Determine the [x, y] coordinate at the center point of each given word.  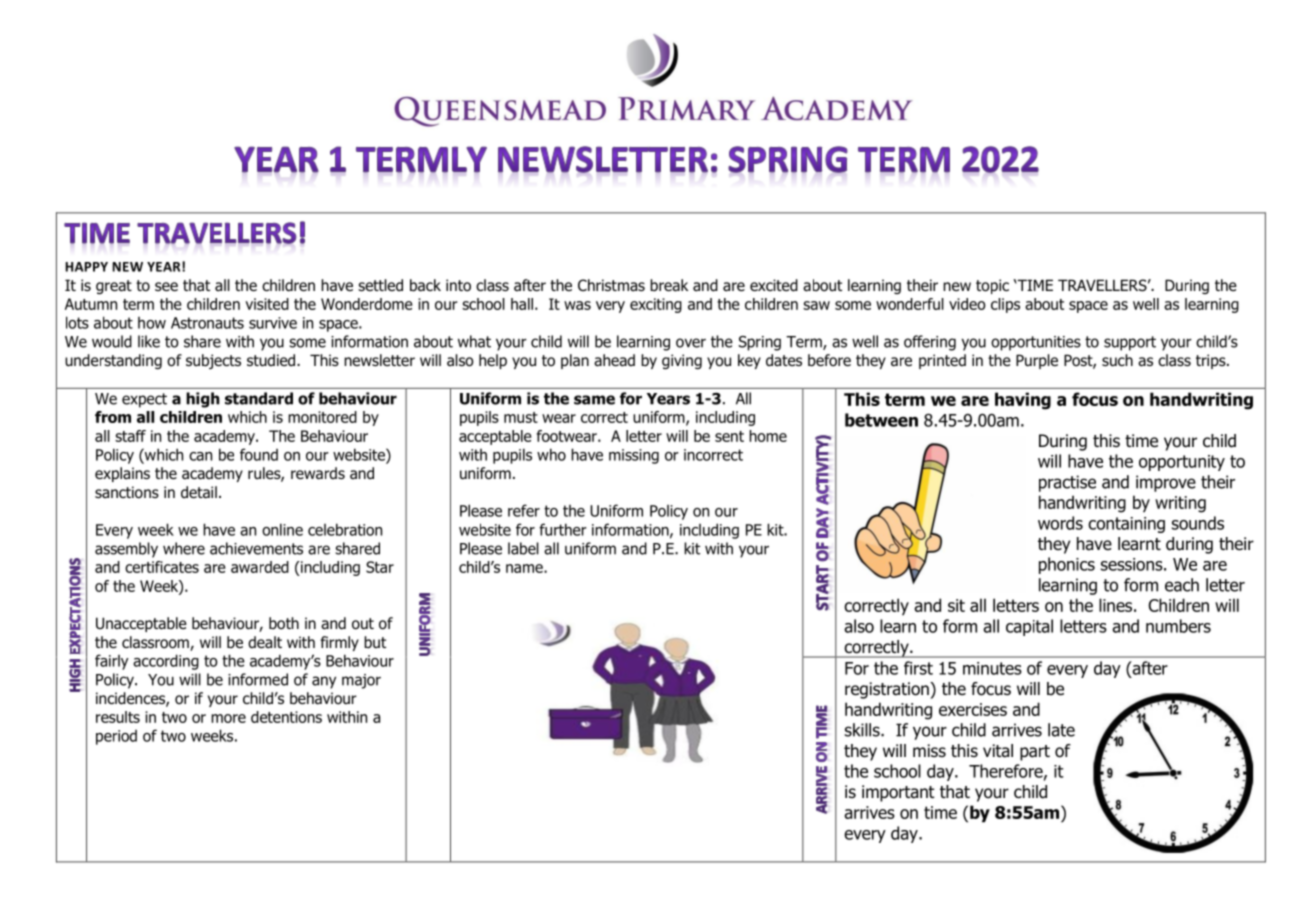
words [1060, 523]
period [116, 737]
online [282, 529]
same [594, 400]
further [563, 529]
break [669, 285]
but [375, 642]
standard [259, 398]
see [166, 286]
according [166, 662]
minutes [992, 668]
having [1023, 401]
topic [992, 286]
